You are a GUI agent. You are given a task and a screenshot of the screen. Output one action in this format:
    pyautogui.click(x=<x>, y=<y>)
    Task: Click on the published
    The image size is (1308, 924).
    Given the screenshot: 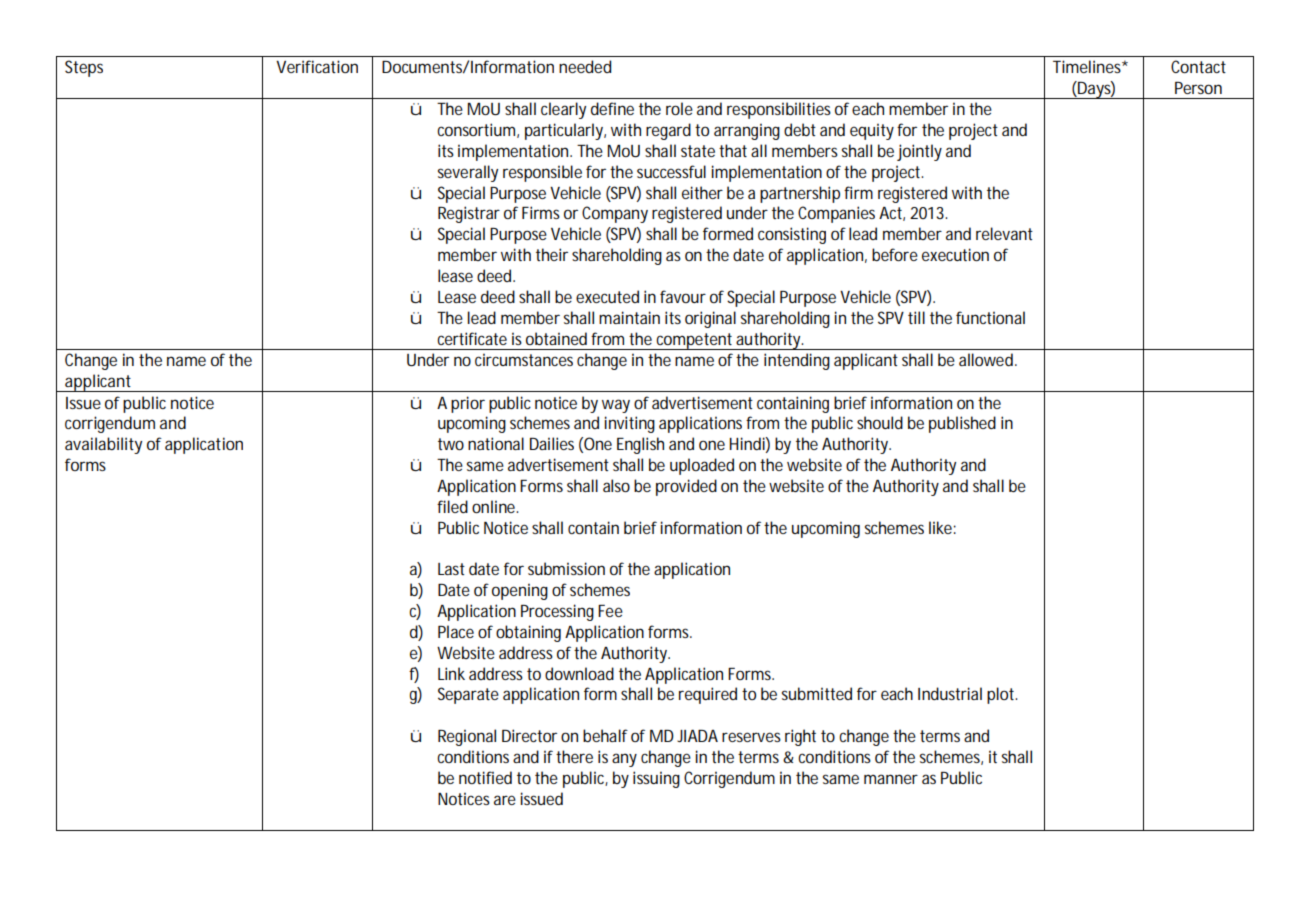 What is the action you would take?
    pyautogui.click(x=962, y=424)
